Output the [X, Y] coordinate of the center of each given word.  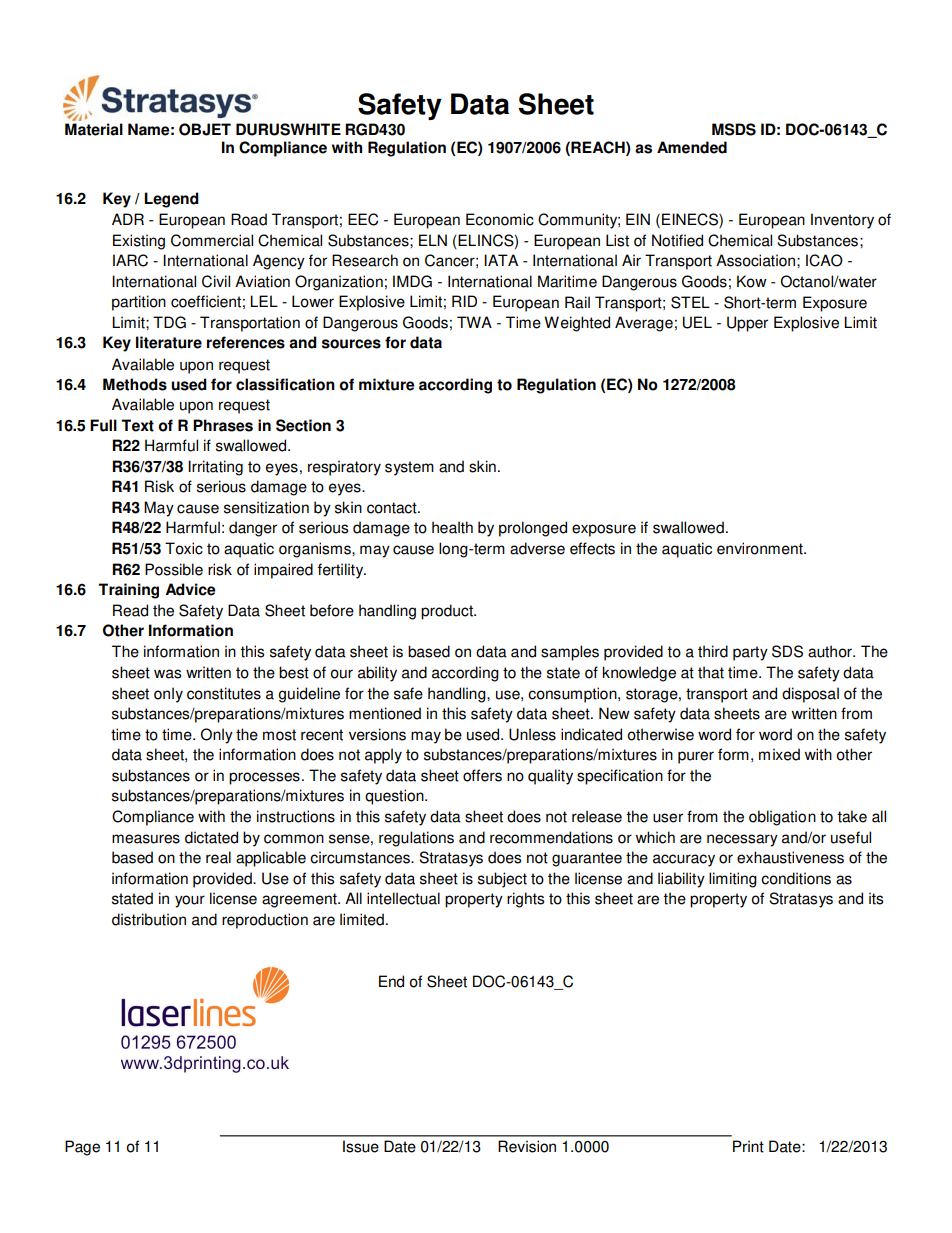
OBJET [205, 129]
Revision [527, 1146]
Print [748, 1146]
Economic [500, 219]
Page [82, 1148]
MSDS [734, 129]
